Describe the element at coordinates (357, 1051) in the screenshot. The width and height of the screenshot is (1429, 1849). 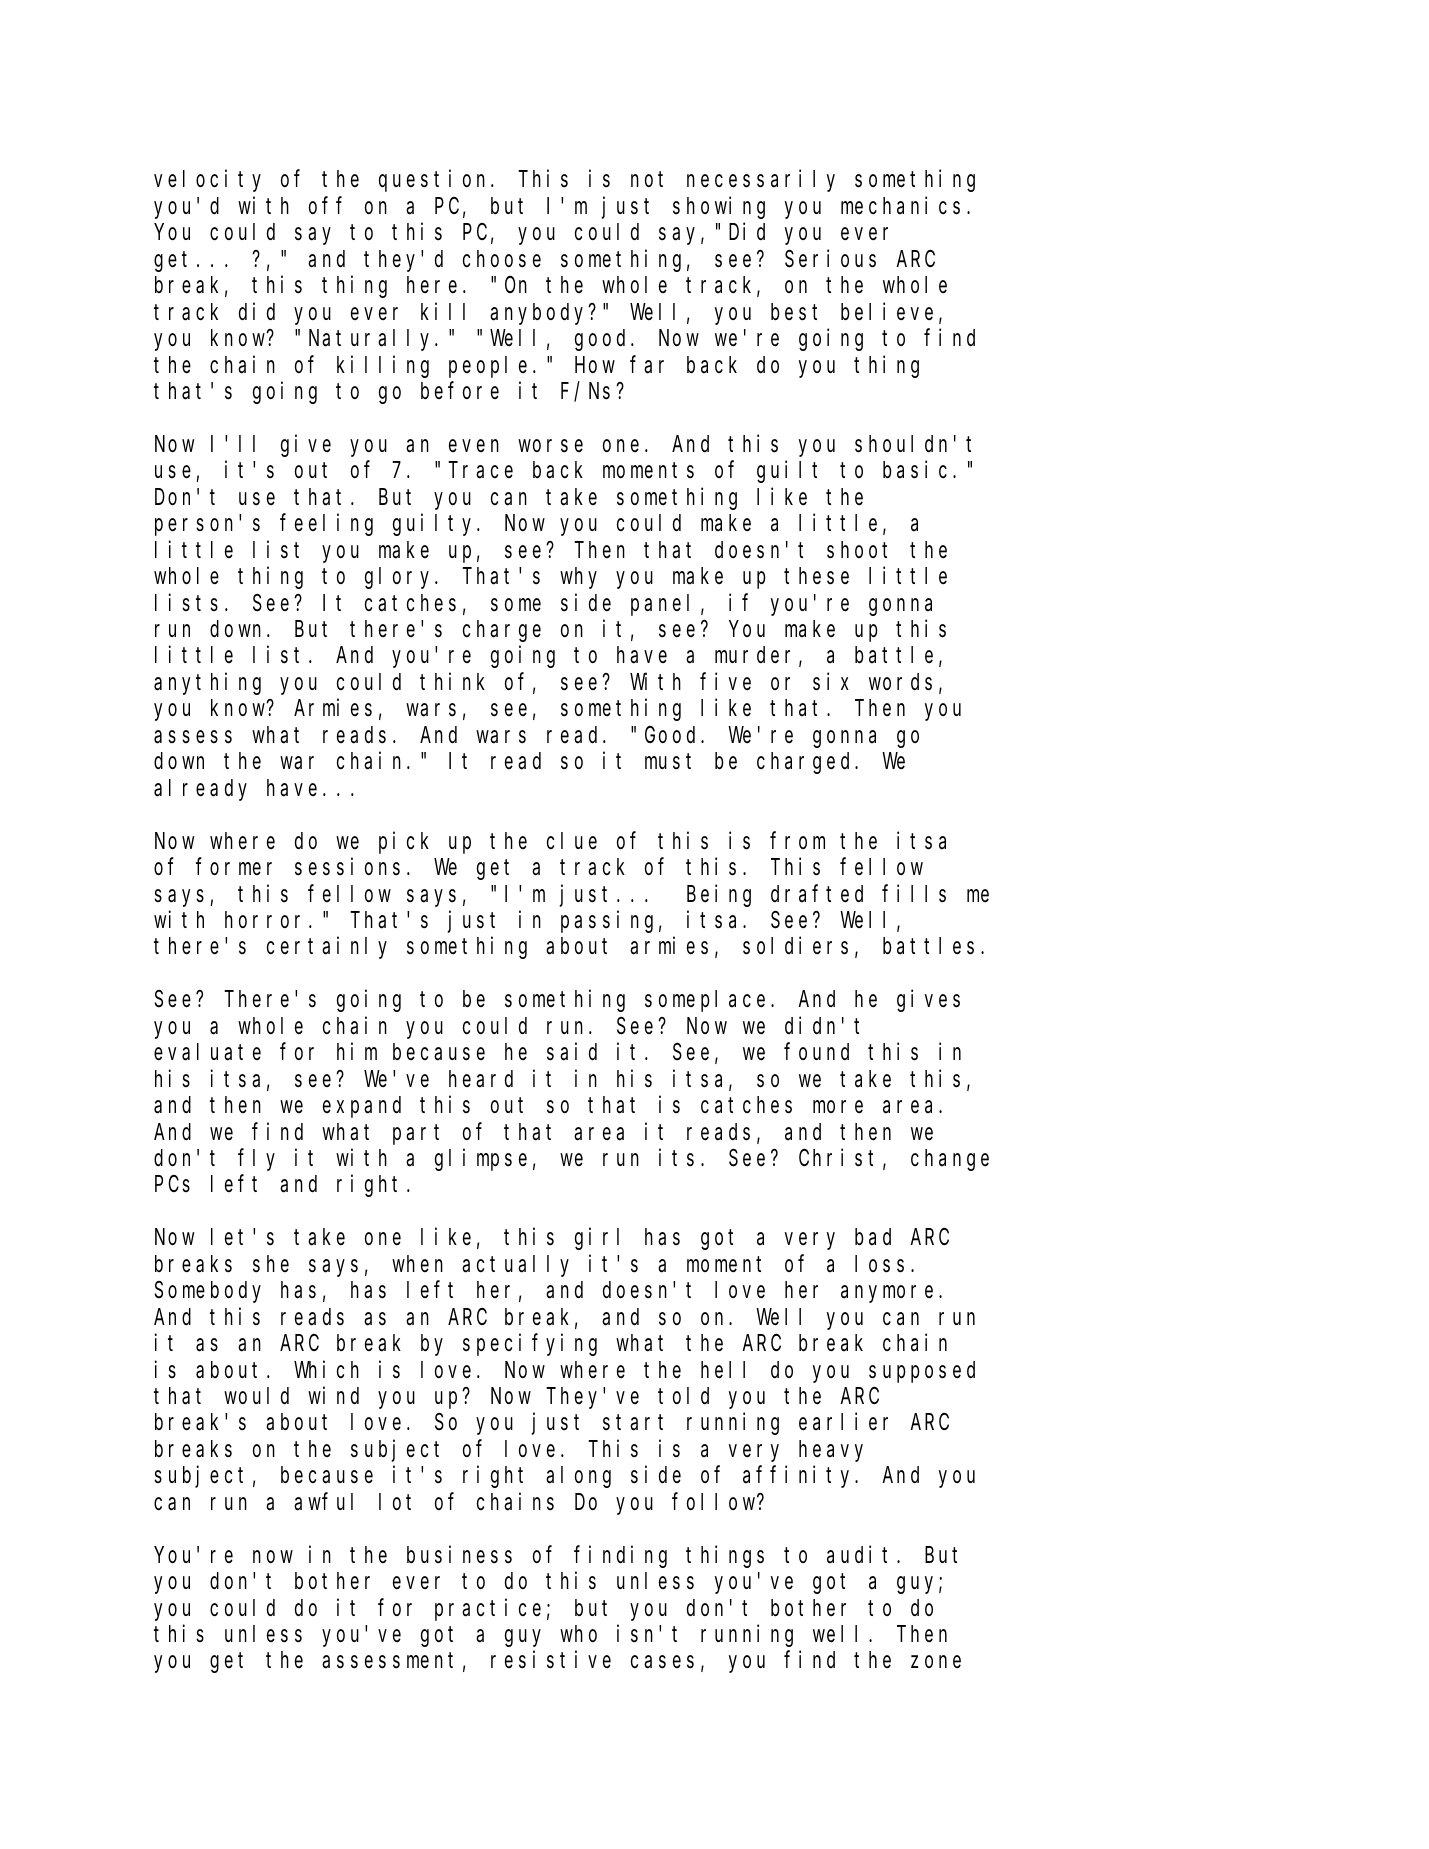
I see `him` at that location.
